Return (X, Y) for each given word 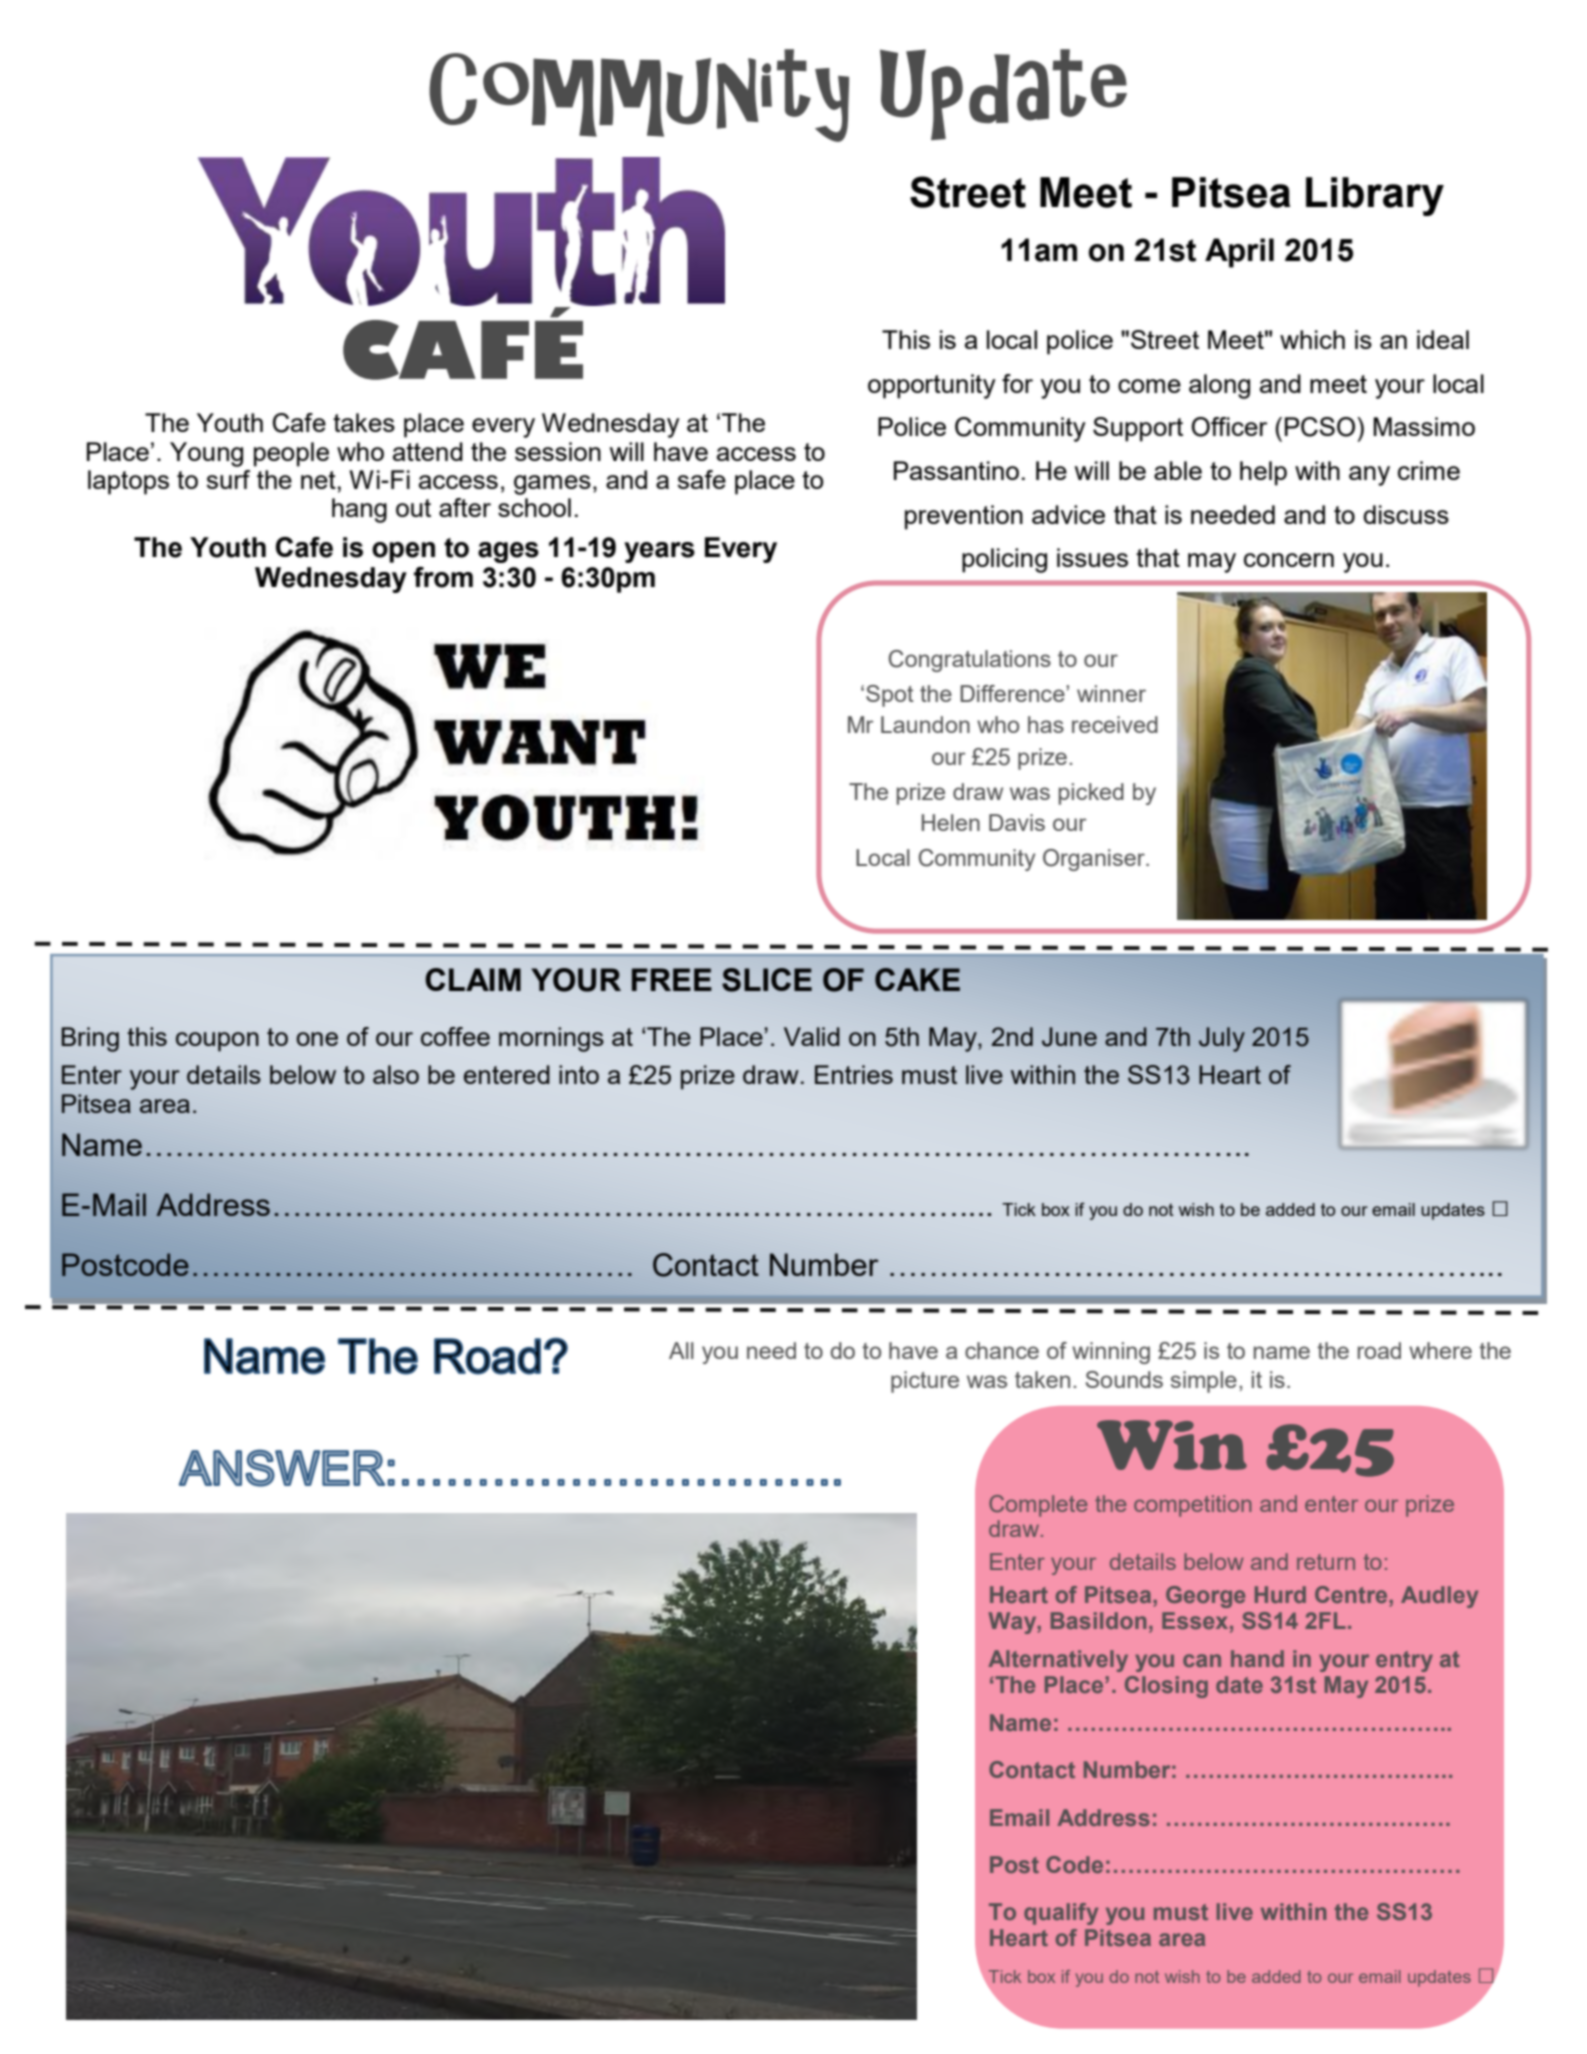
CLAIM (473, 979)
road (1379, 1350)
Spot (890, 696)
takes (364, 422)
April (1239, 253)
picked (1091, 794)
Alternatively (1058, 1661)
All (681, 1350)
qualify (1061, 1914)
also (396, 1074)
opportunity (932, 386)
